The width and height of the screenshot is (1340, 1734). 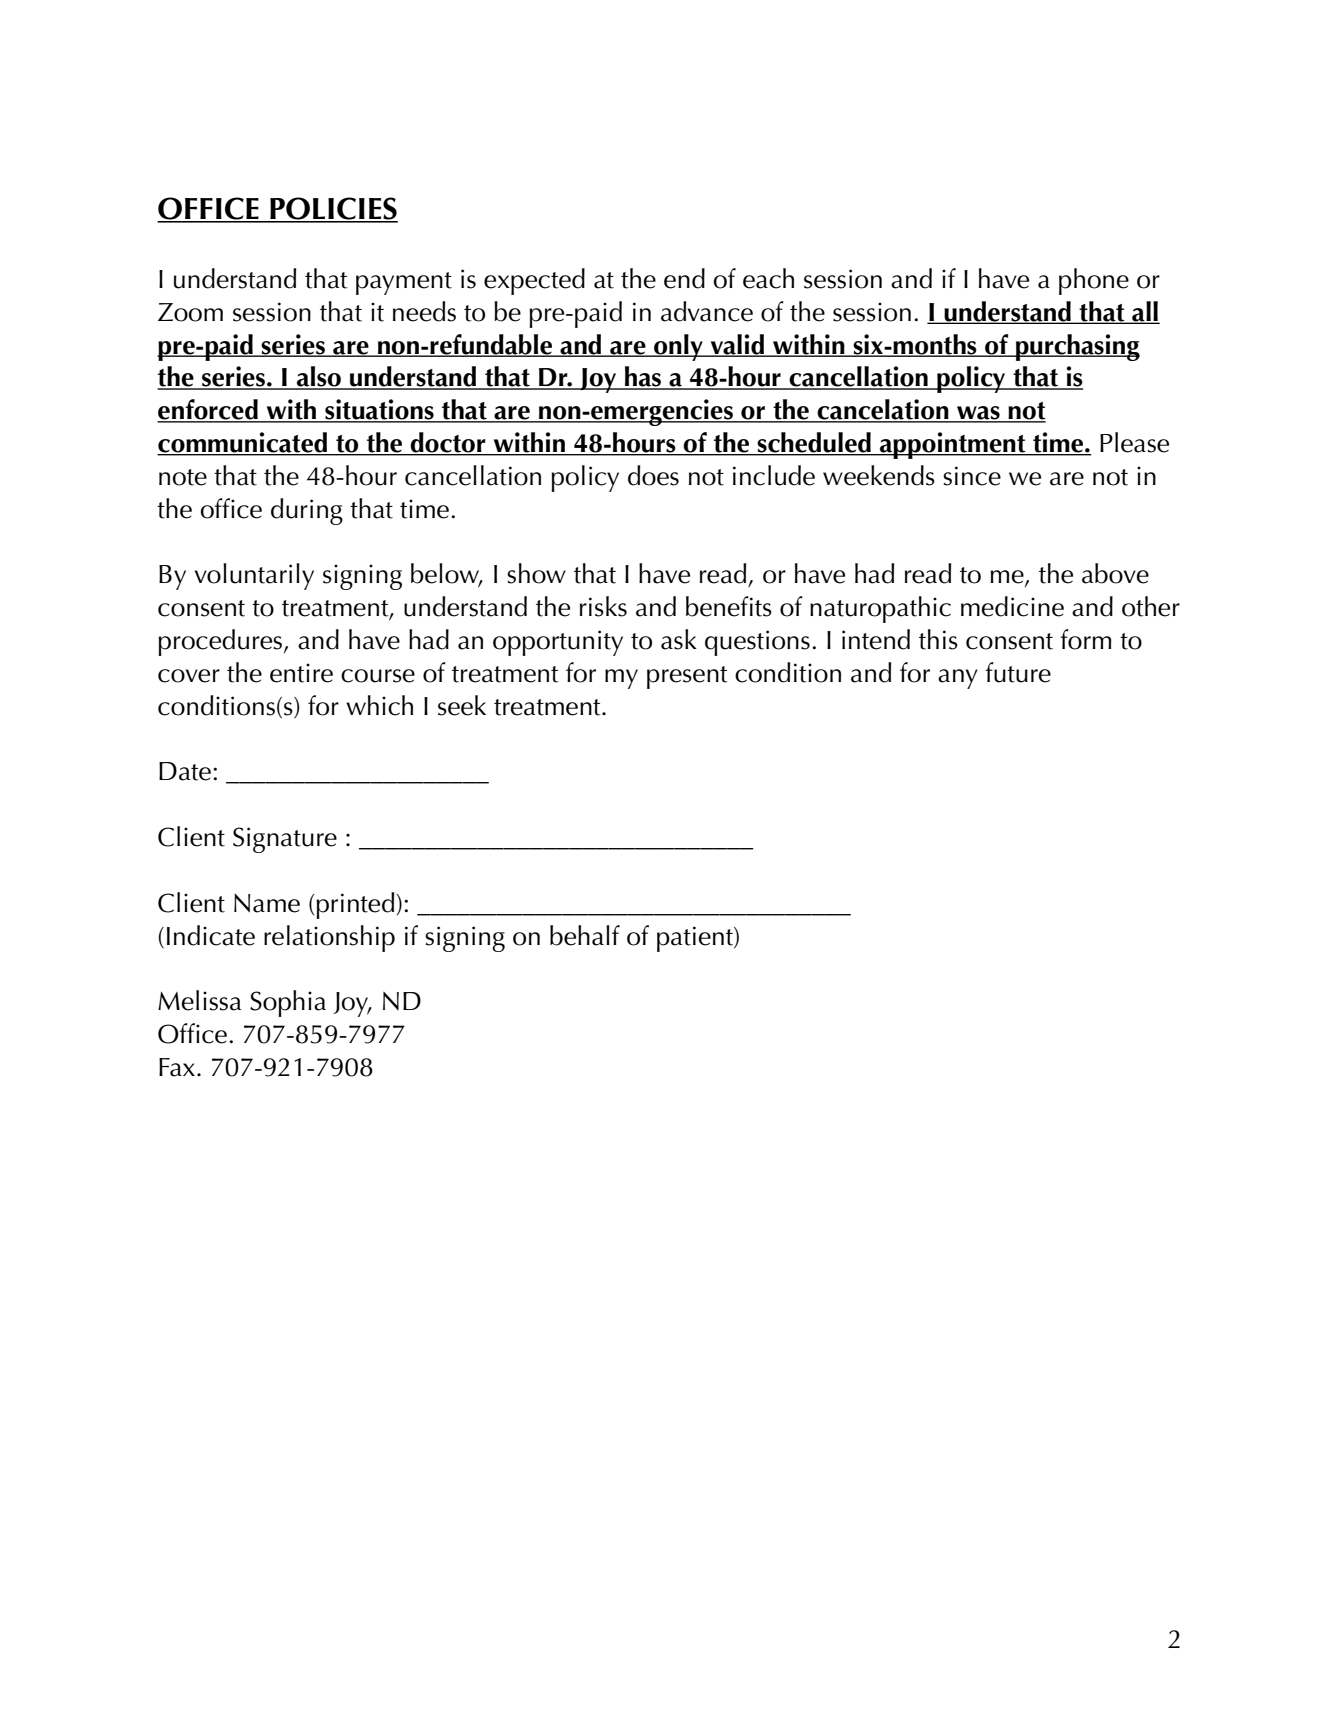 I want to click on POLICIES, so click(x=333, y=209).
